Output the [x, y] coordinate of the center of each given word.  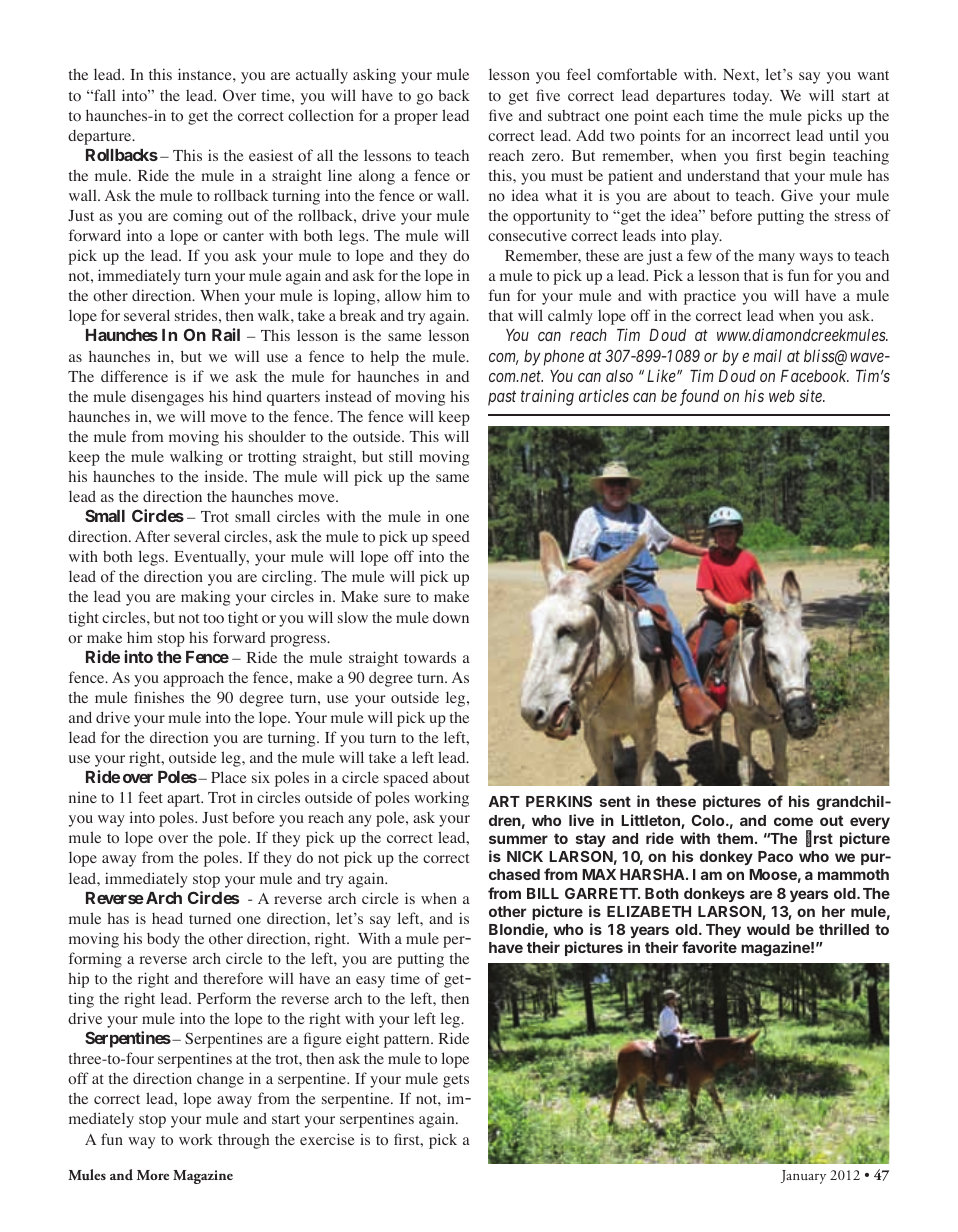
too [213, 618]
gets [456, 1081]
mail [767, 355]
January [803, 1177]
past [502, 398]
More [153, 1175]
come [793, 821]
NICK [525, 856]
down [451, 617]
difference [134, 376]
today [752, 97]
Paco [775, 856]
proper [416, 119]
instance [206, 74]
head [167, 918]
